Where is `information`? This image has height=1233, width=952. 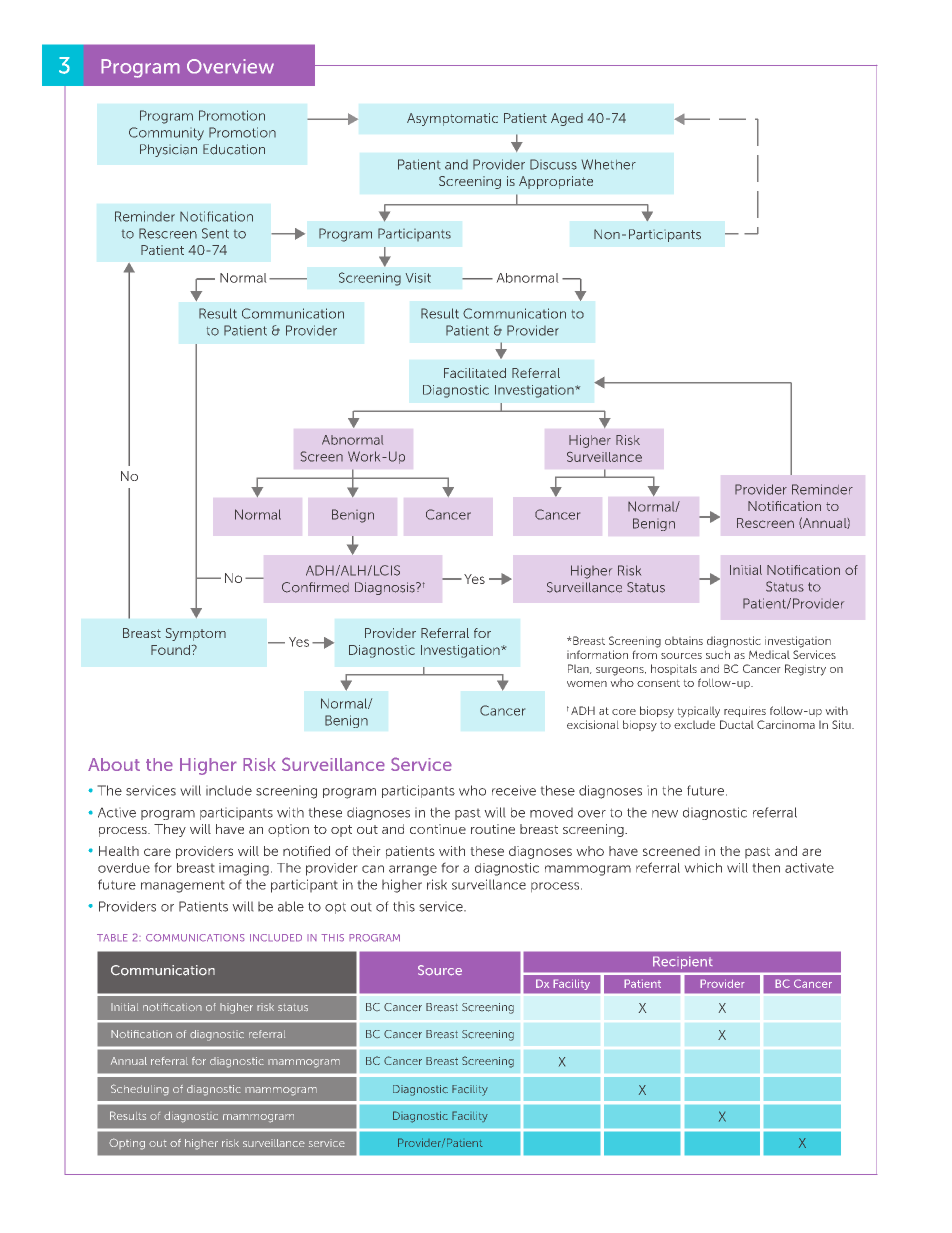 information is located at coordinates (597, 654).
